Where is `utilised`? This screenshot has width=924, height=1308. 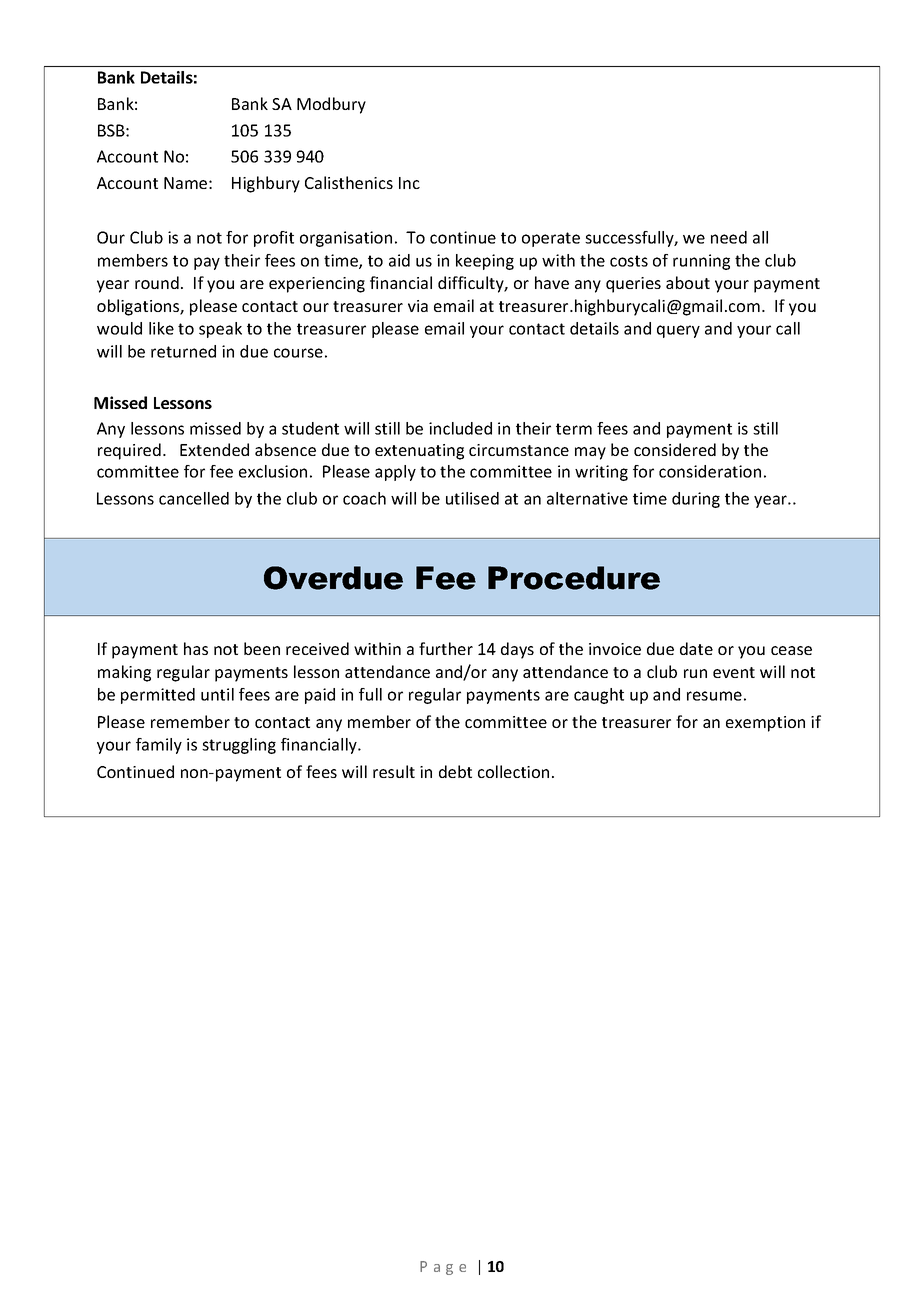
utilised is located at coordinates (472, 498).
